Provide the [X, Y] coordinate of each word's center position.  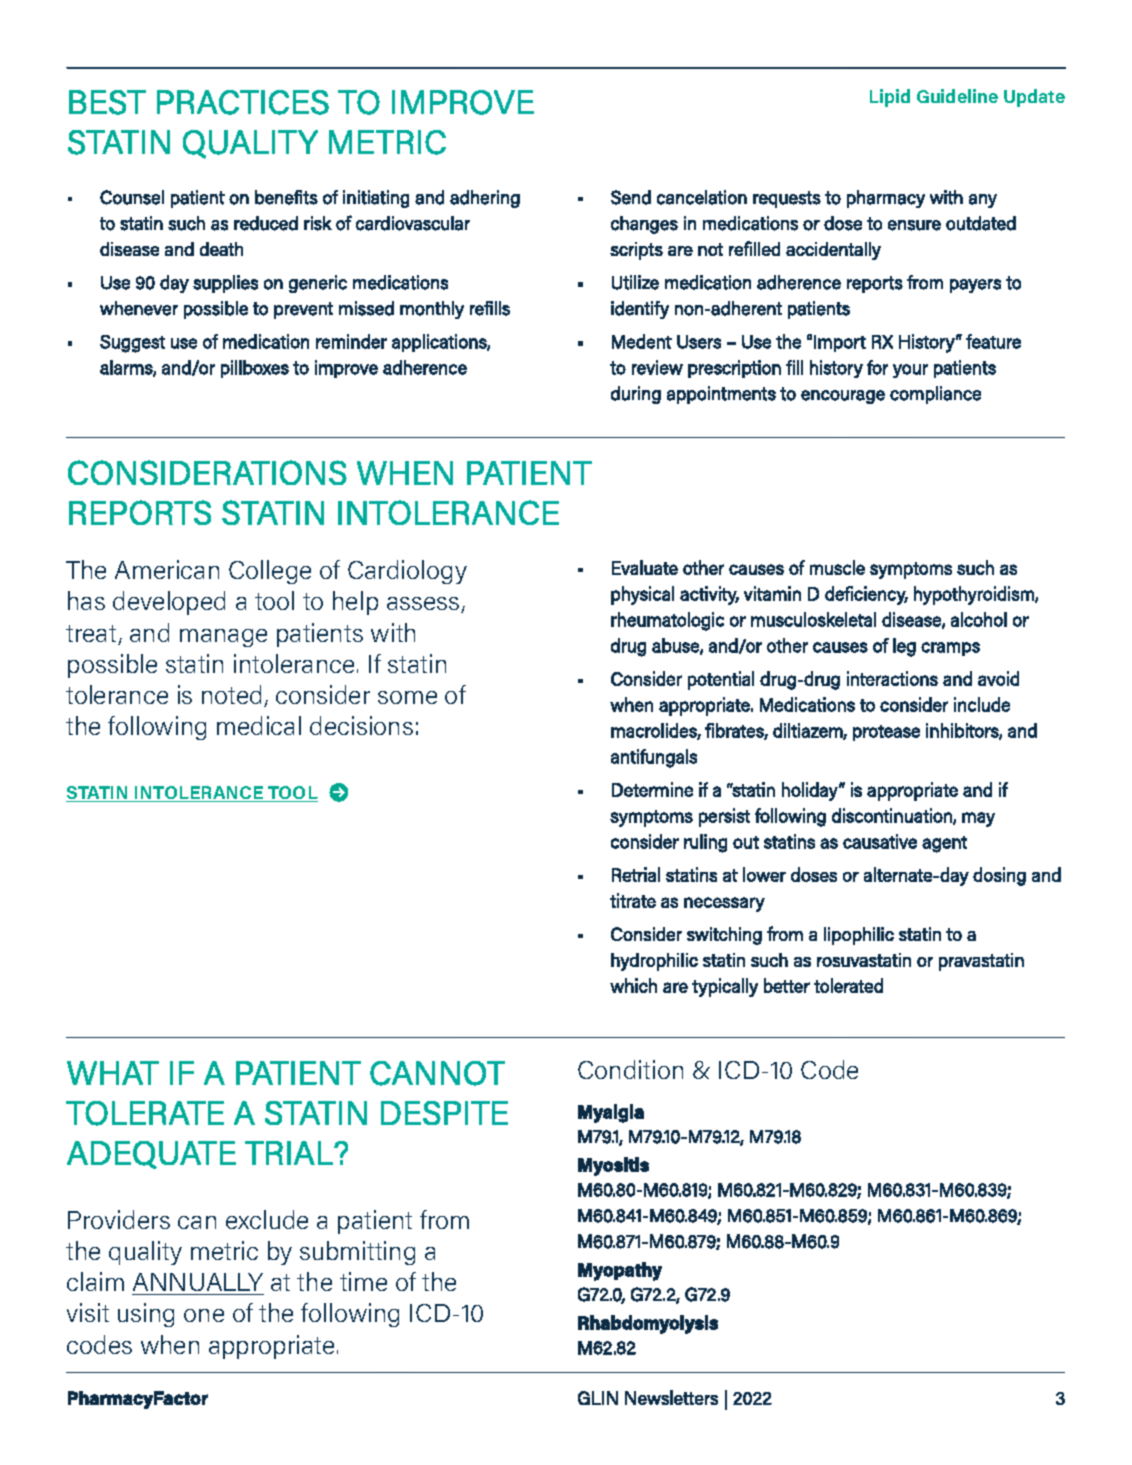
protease [886, 733]
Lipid [890, 98]
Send [631, 197]
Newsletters [671, 1397]
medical [259, 725]
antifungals [654, 758]
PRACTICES [243, 102]
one [204, 1315]
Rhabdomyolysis [648, 1324]
